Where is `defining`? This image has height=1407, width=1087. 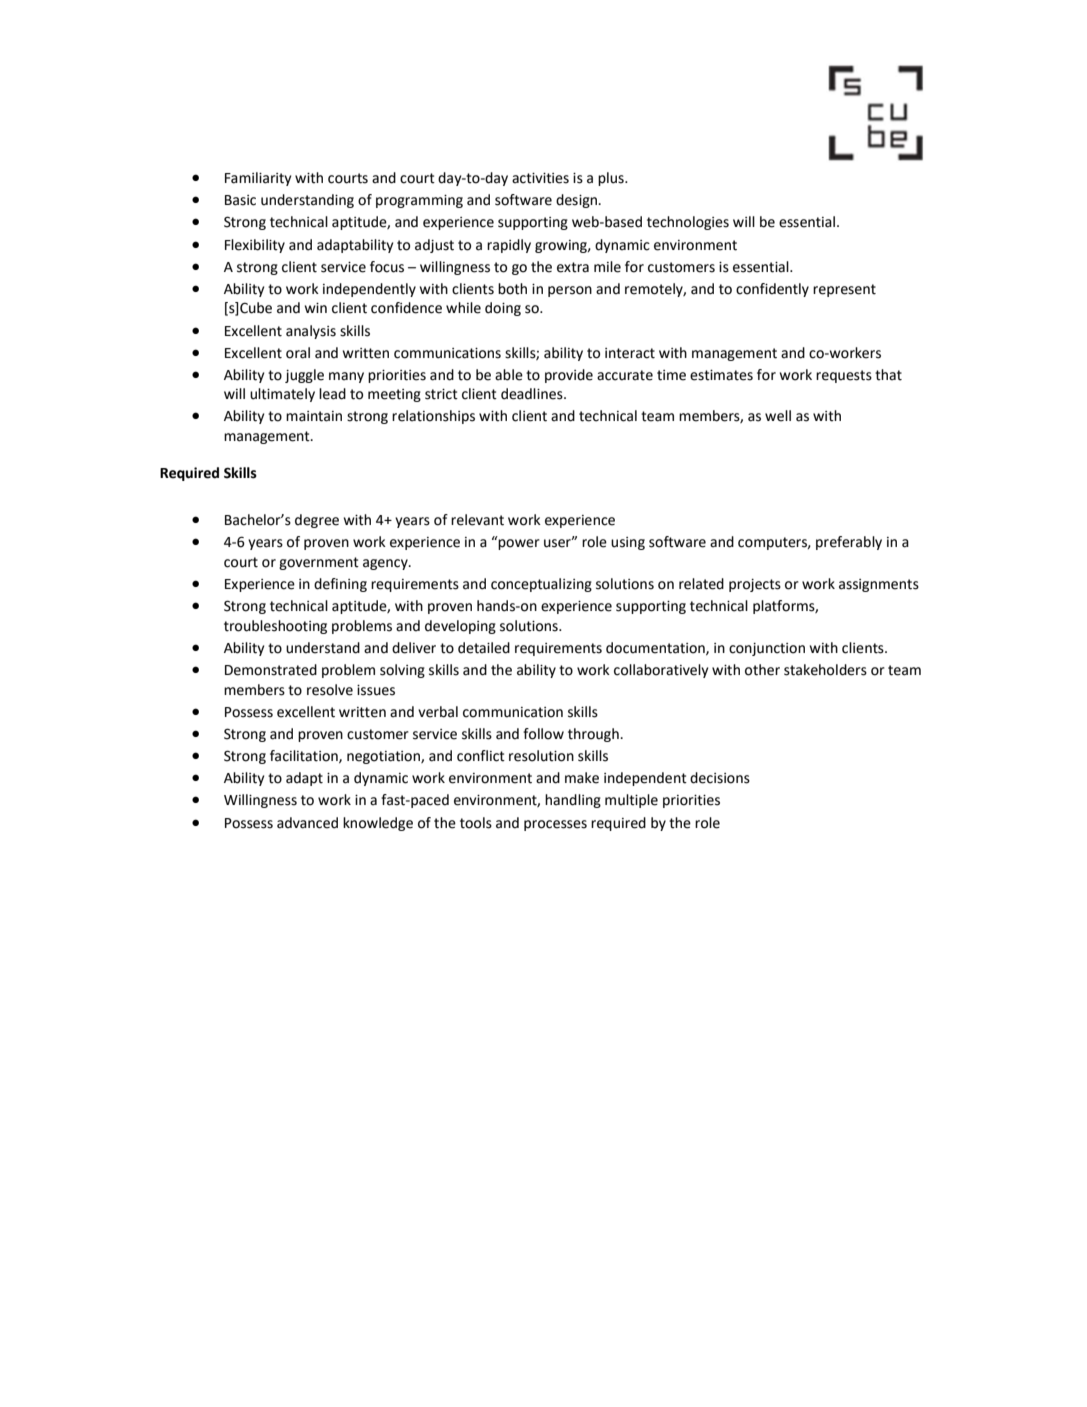
defining is located at coordinates (340, 585).
